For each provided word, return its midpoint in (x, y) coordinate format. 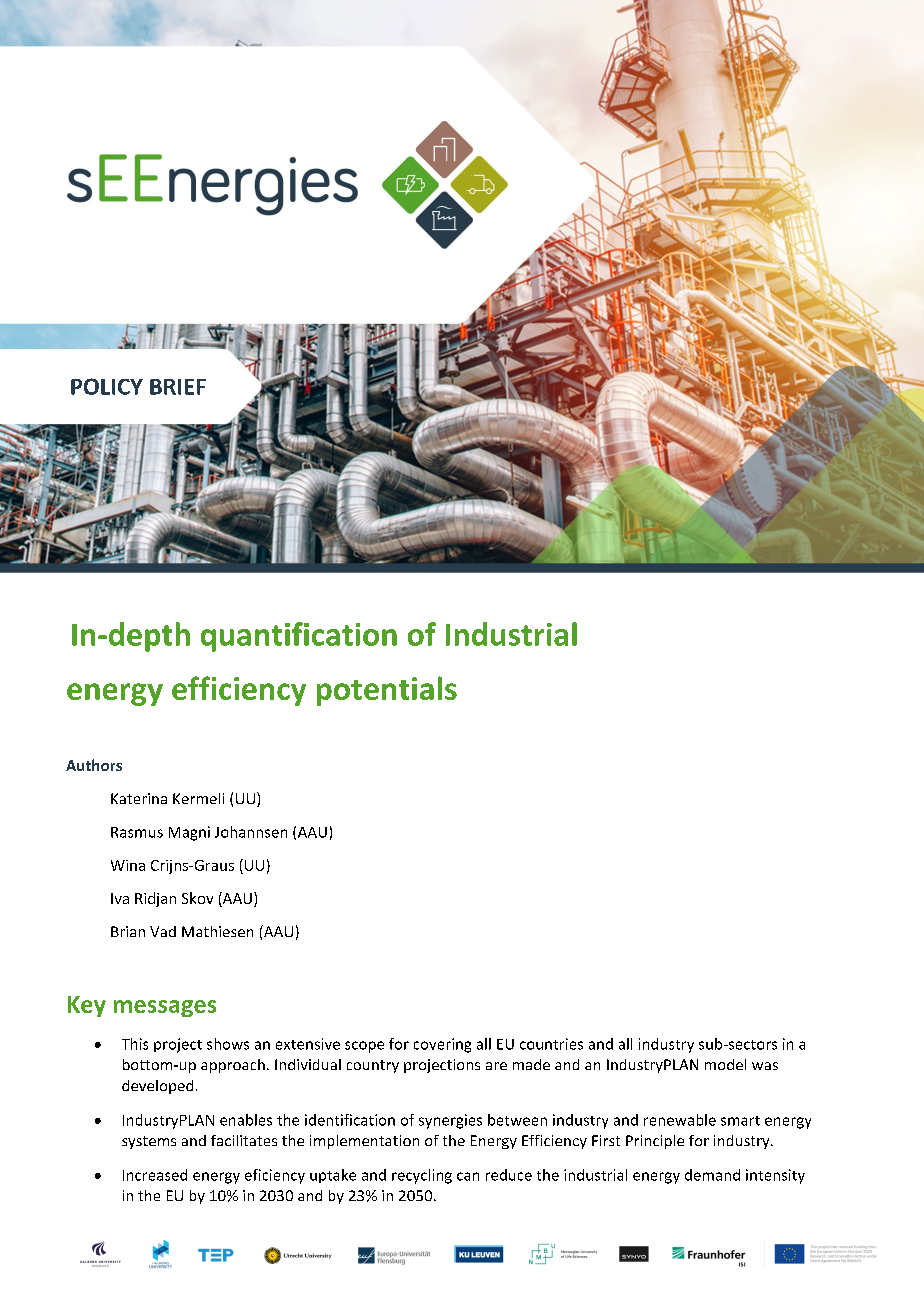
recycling (422, 1176)
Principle (655, 1142)
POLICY (107, 386)
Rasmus (137, 832)
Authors (94, 765)
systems (149, 1142)
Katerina (139, 798)
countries (551, 1044)
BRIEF (178, 387)
